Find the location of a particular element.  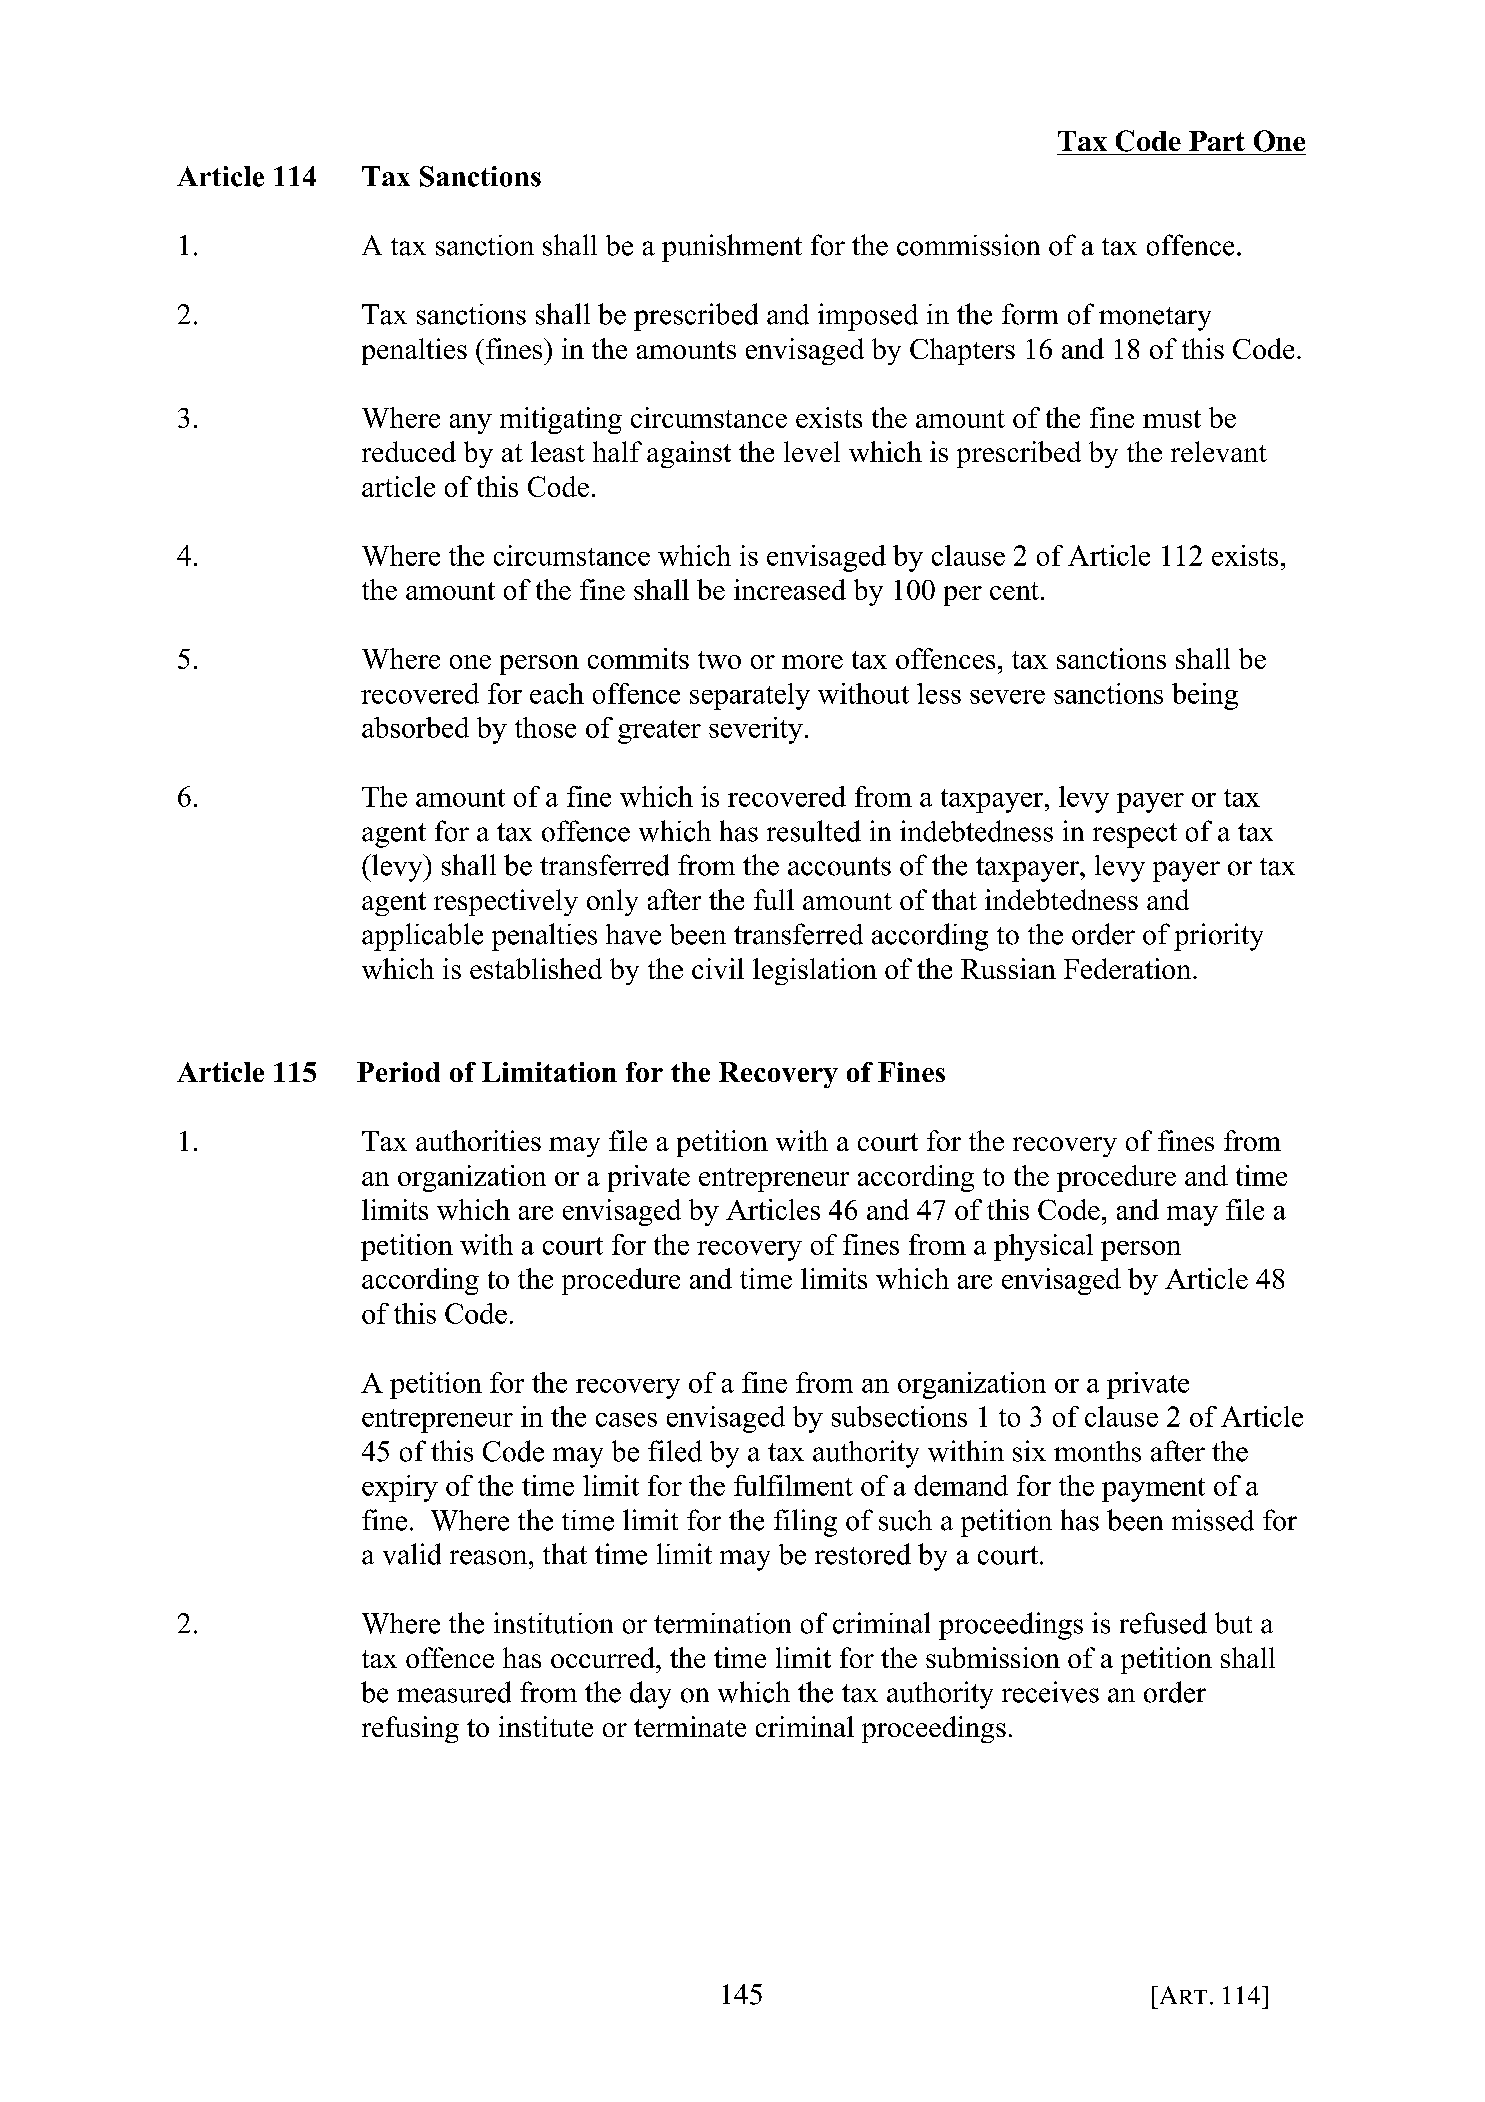

legislation is located at coordinates (815, 971).
